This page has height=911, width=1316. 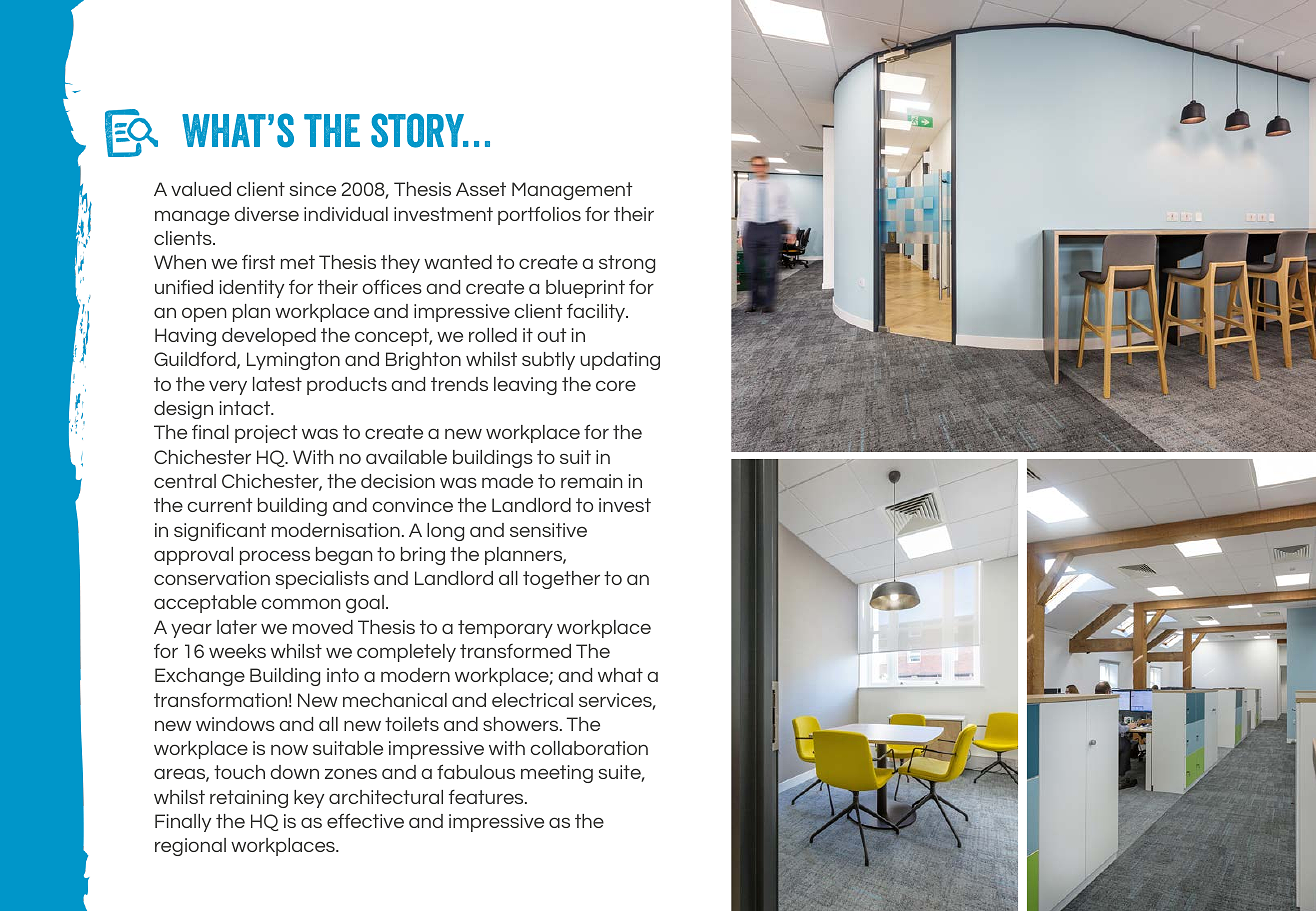 I want to click on individual, so click(x=346, y=214).
